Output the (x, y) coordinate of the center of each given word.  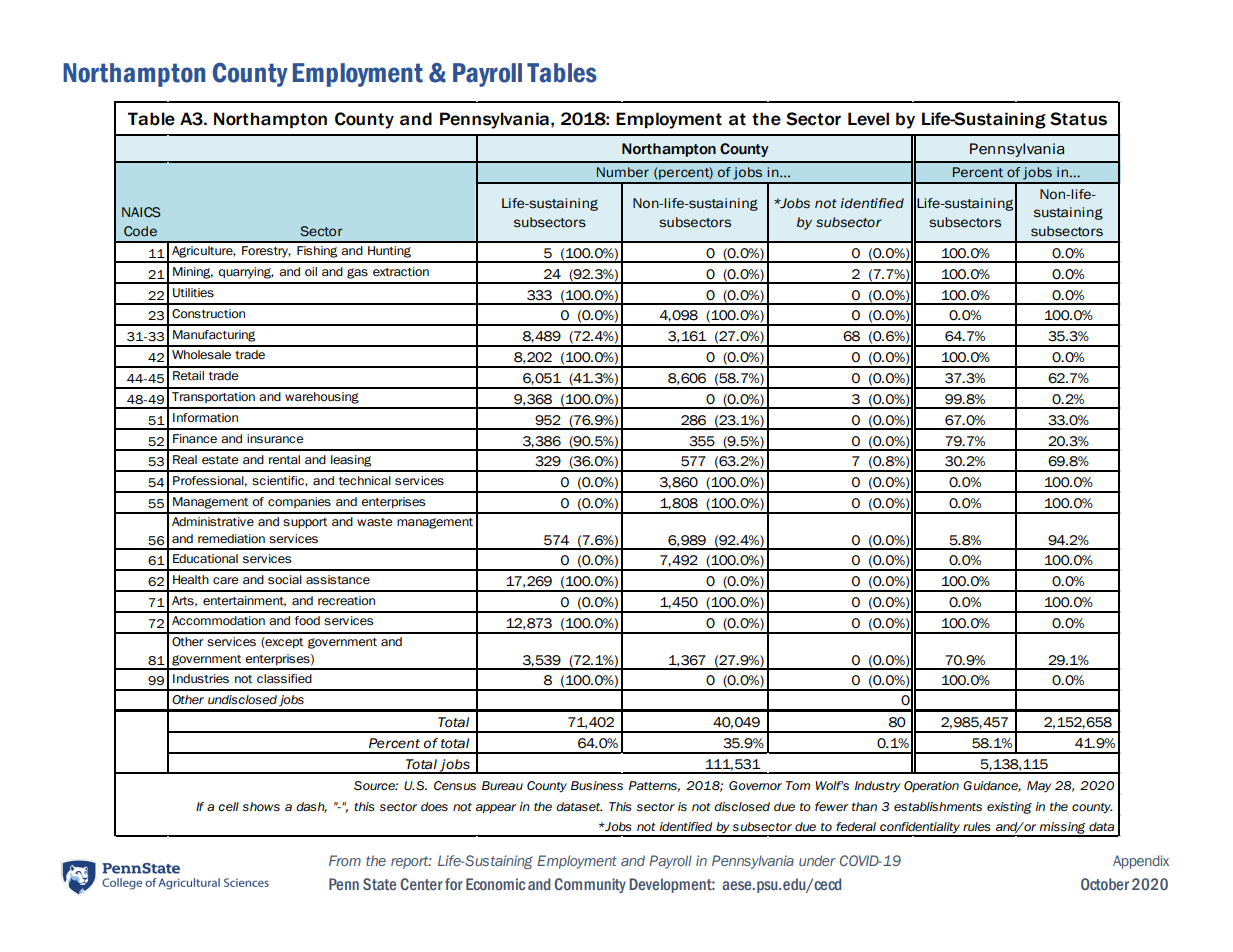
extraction (401, 272)
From (345, 860)
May (1039, 786)
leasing (351, 461)
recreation (346, 601)
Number (623, 172)
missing (1063, 829)
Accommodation (218, 621)
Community (590, 885)
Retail (188, 376)
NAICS (141, 212)
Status (1078, 119)
